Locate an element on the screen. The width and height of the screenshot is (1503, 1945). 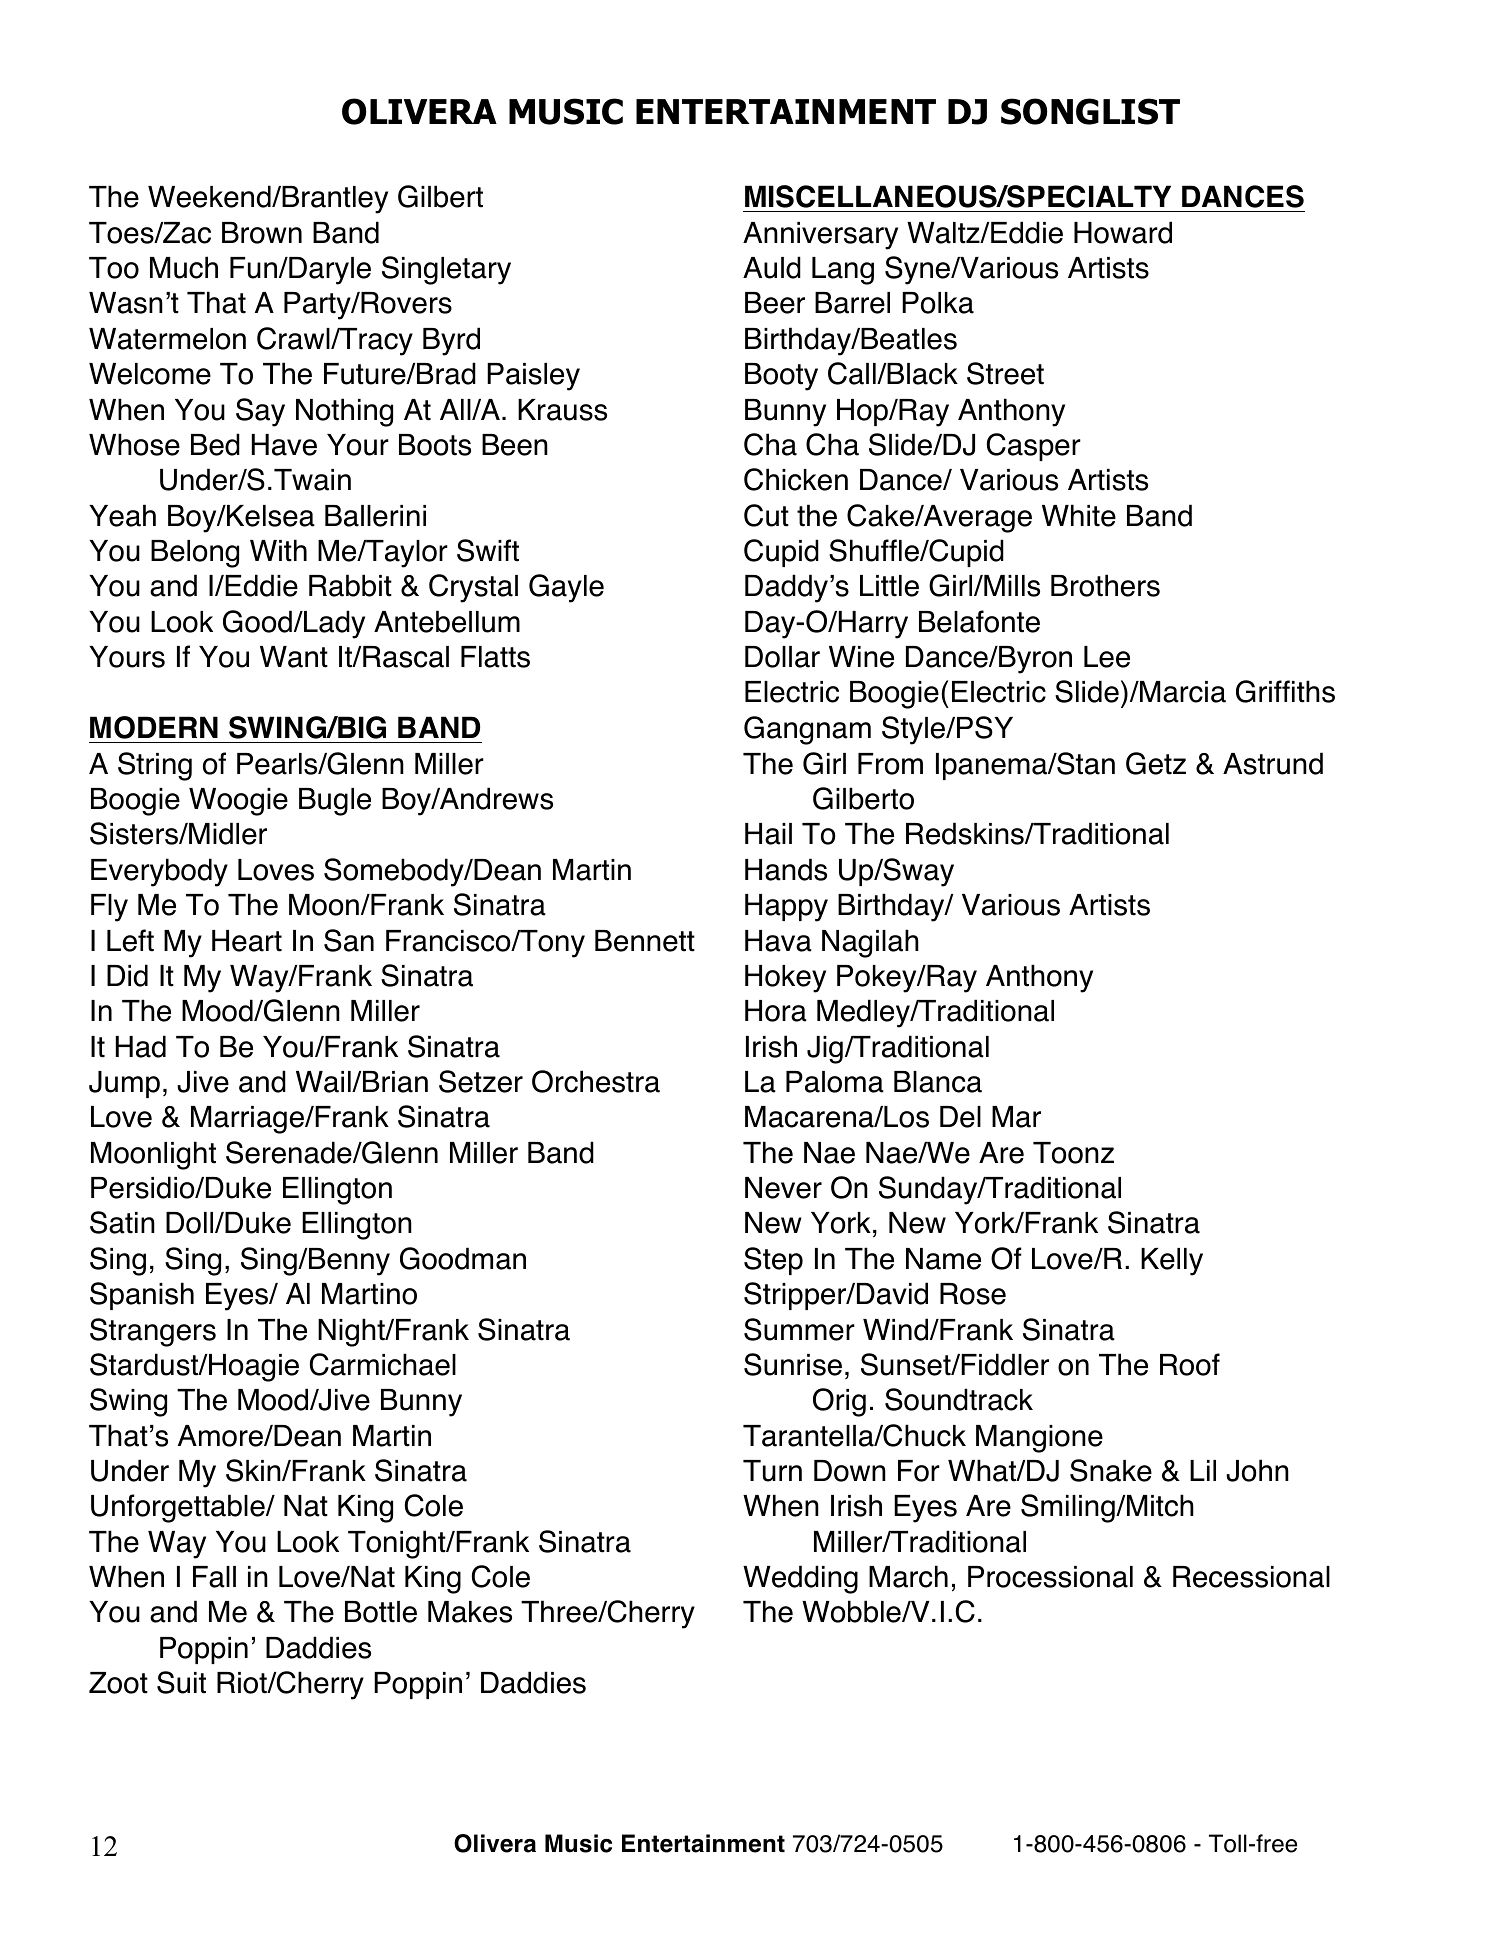
Processional is located at coordinates (1050, 1577).
